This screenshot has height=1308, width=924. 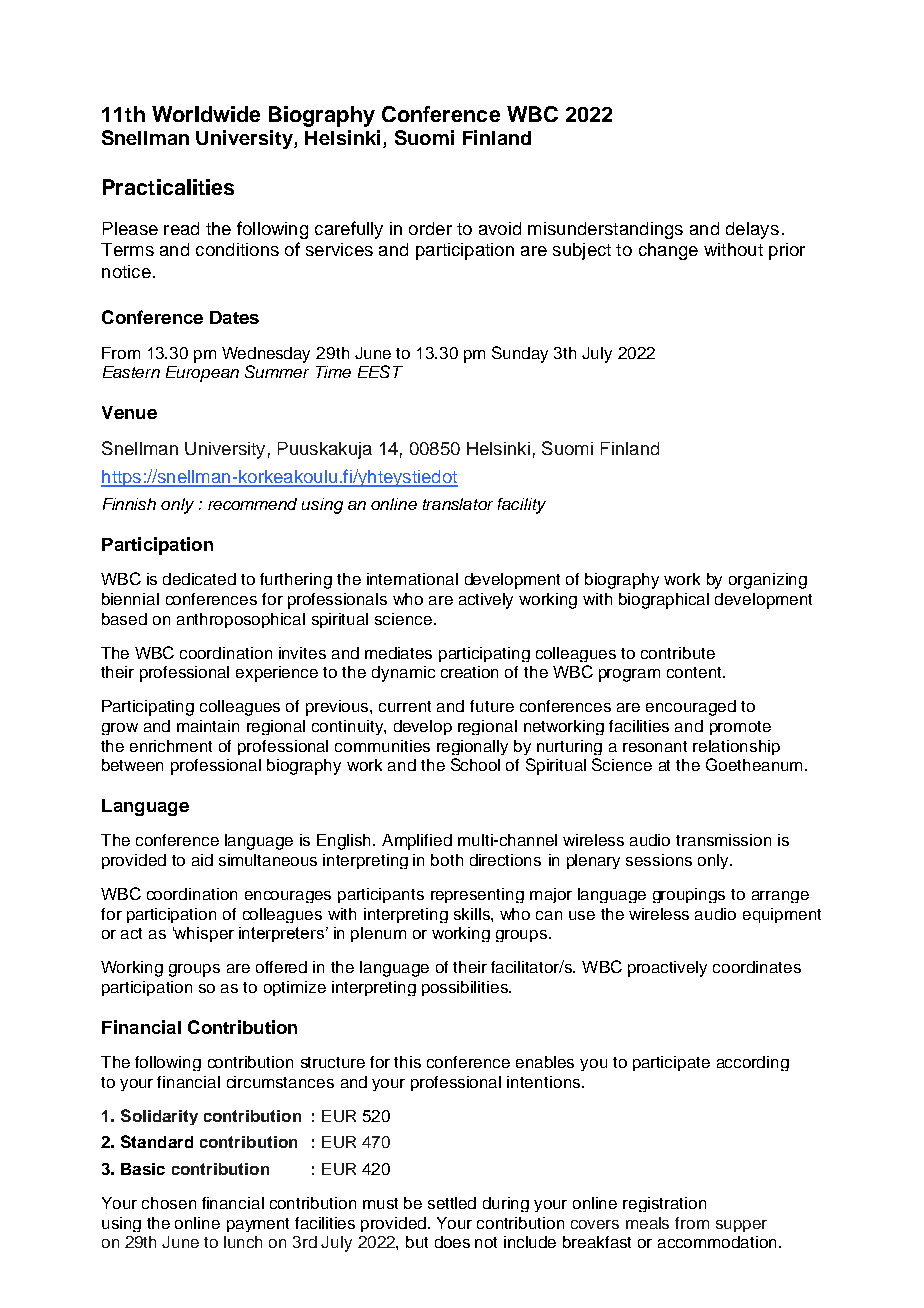 I want to click on chosen, so click(x=169, y=1203).
